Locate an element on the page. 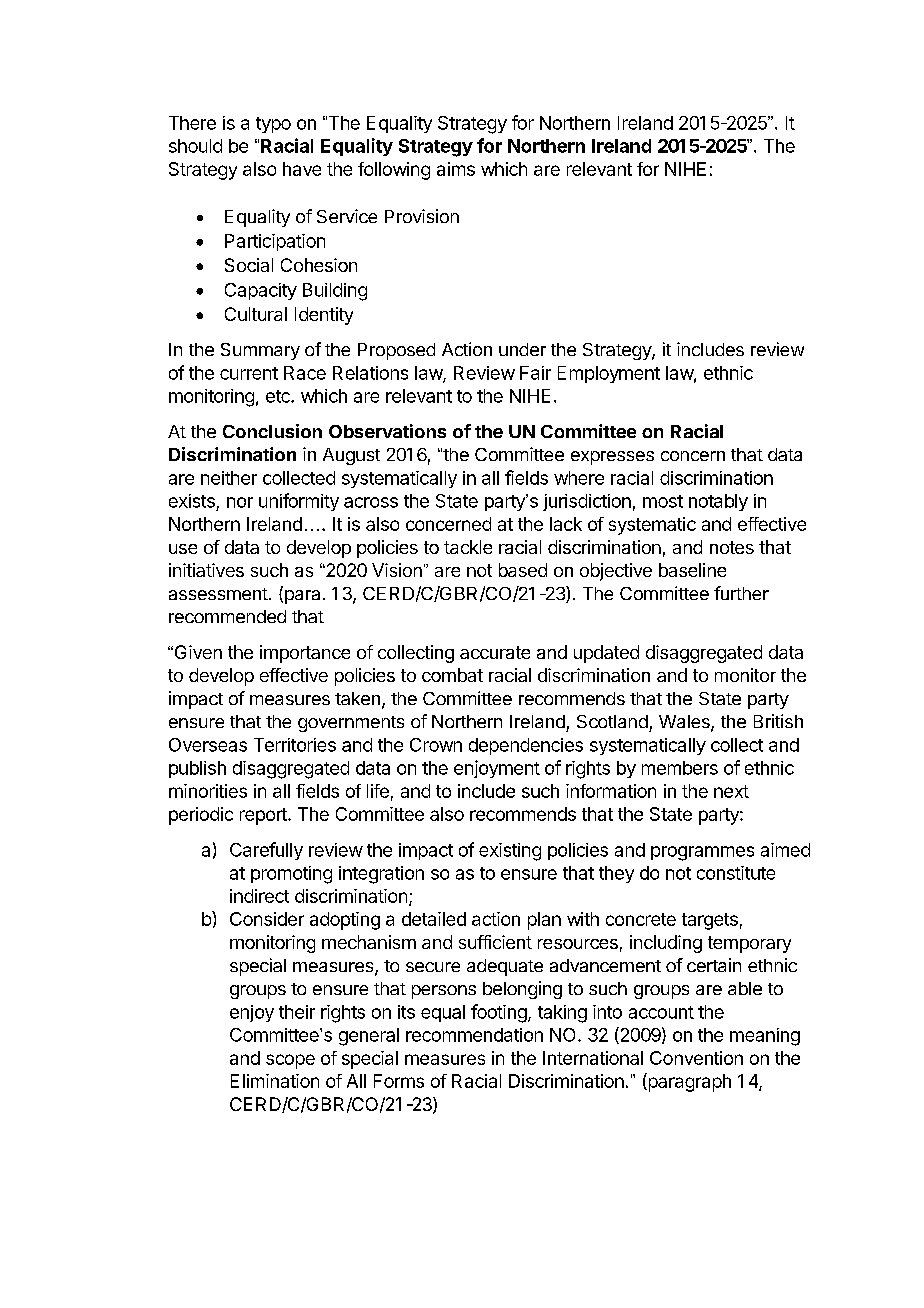 This document has width=924, height=1308. based is located at coordinates (523, 570).
